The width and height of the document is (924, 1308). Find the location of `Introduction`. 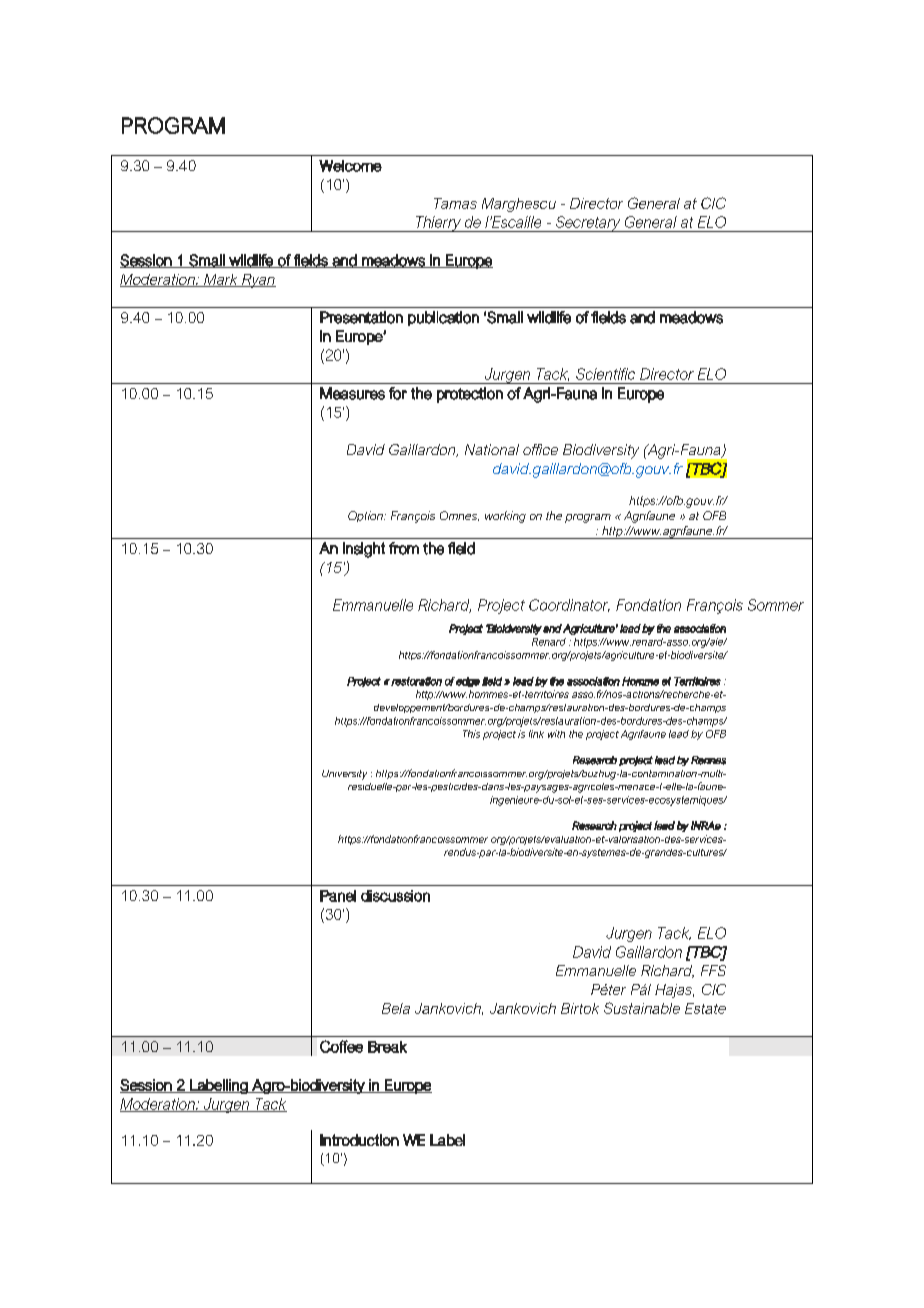

Introduction is located at coordinates (359, 1140).
